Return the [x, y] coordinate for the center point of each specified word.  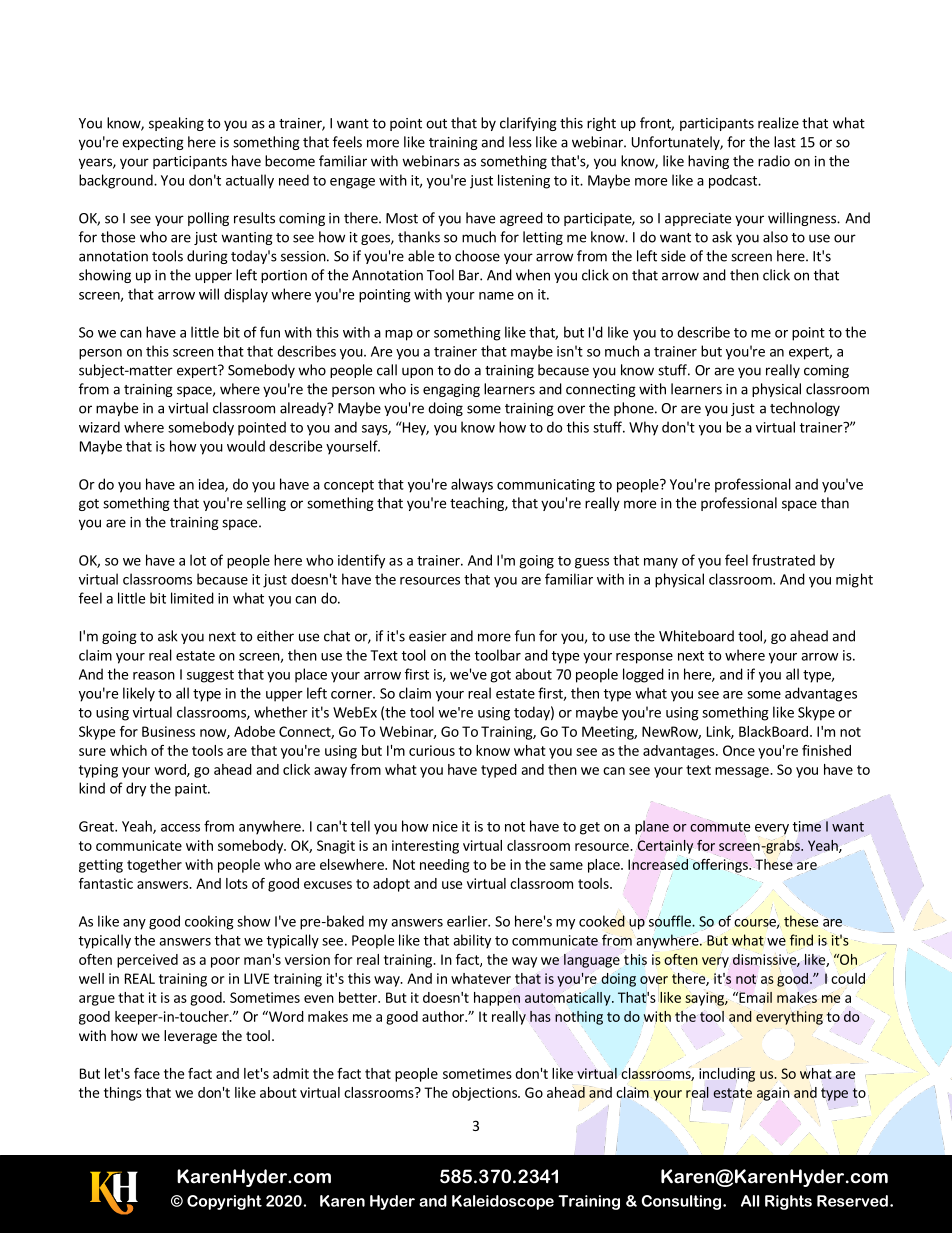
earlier [468, 921]
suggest [210, 676]
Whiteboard [696, 636]
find [801, 940]
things [123, 1094]
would [246, 446]
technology [805, 409]
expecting [153, 143]
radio [774, 161]
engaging [451, 390]
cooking [209, 922]
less [520, 142]
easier [428, 636]
